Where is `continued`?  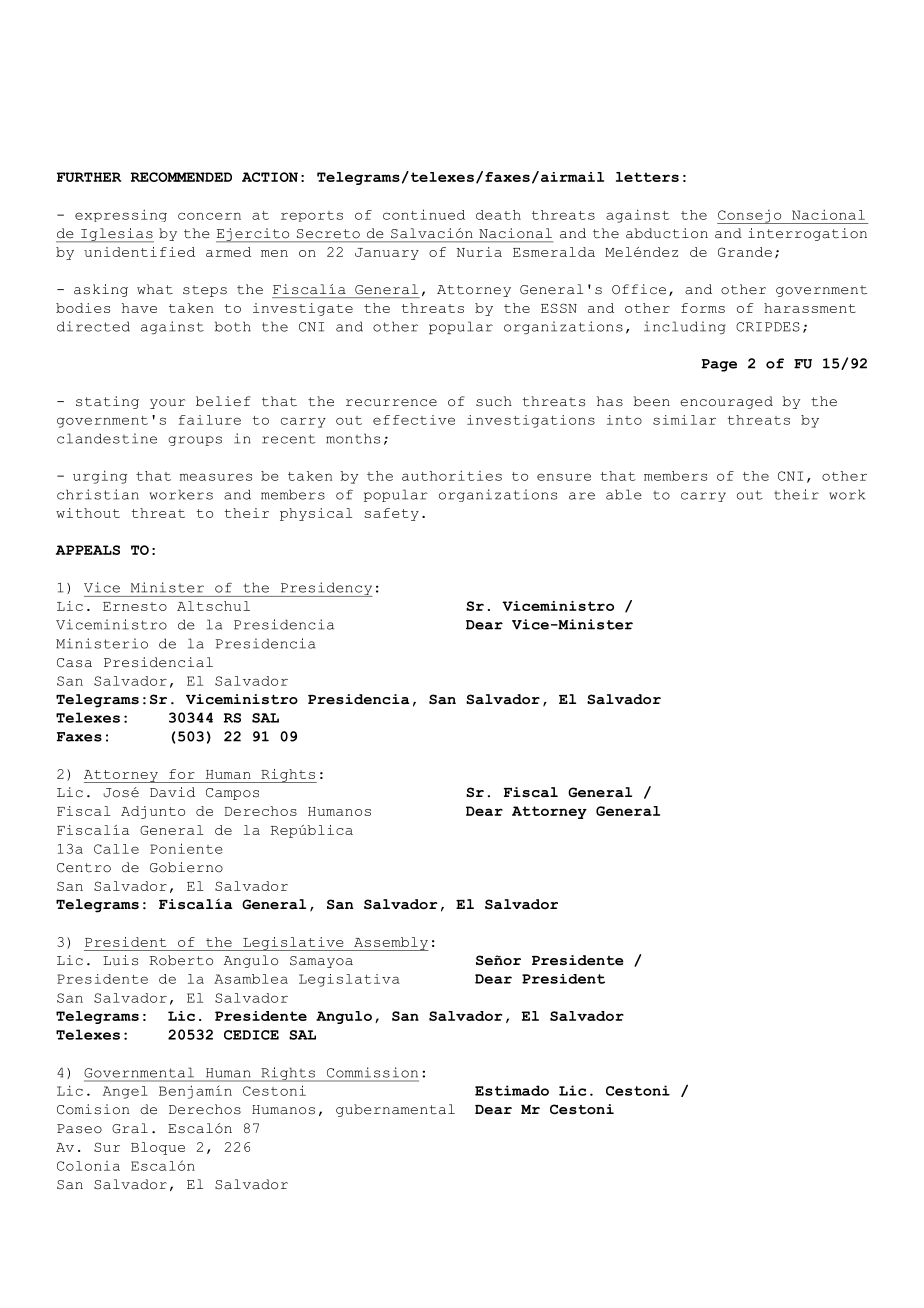
continued is located at coordinates (424, 214).
